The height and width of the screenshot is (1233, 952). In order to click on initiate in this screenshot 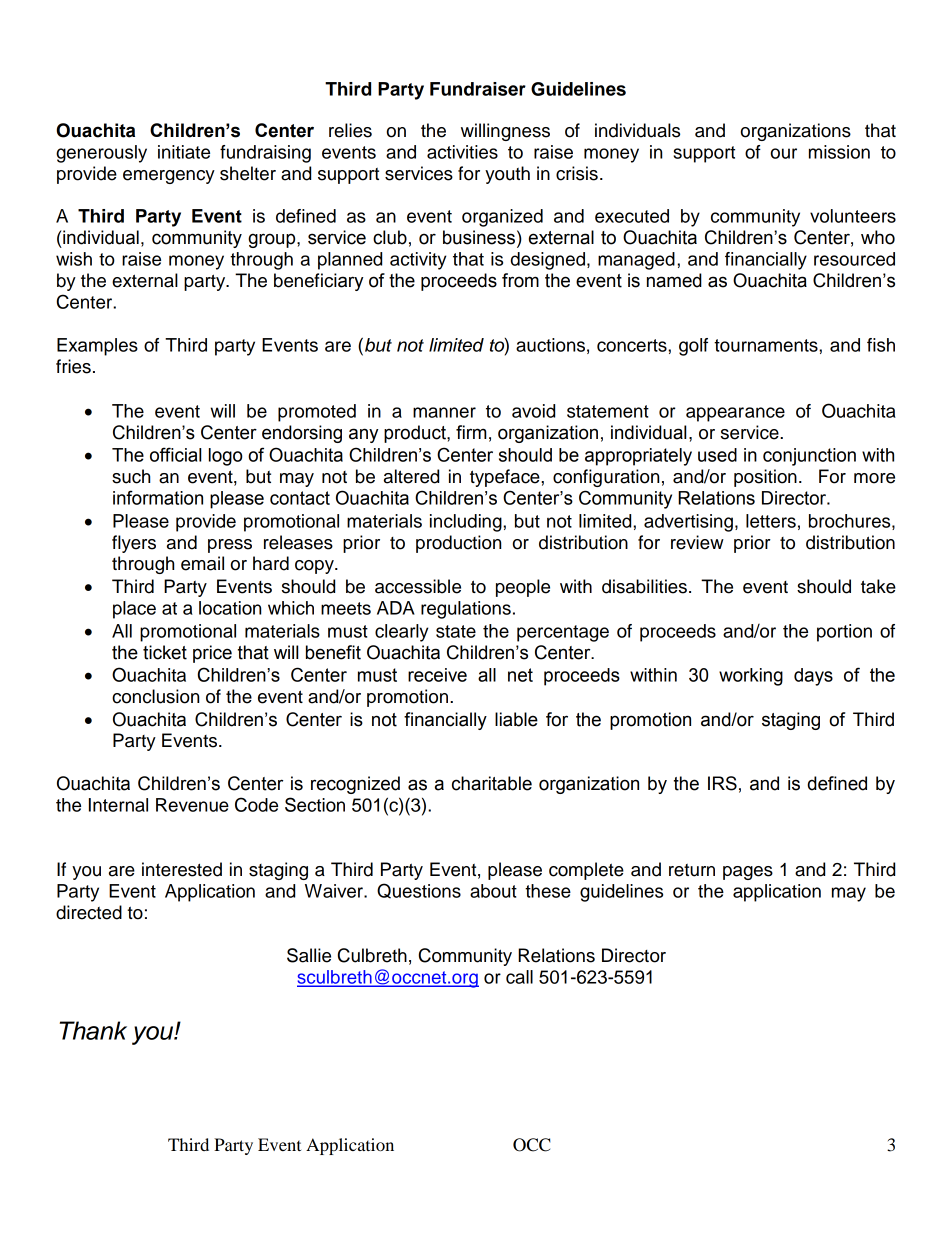, I will do `click(184, 152)`.
